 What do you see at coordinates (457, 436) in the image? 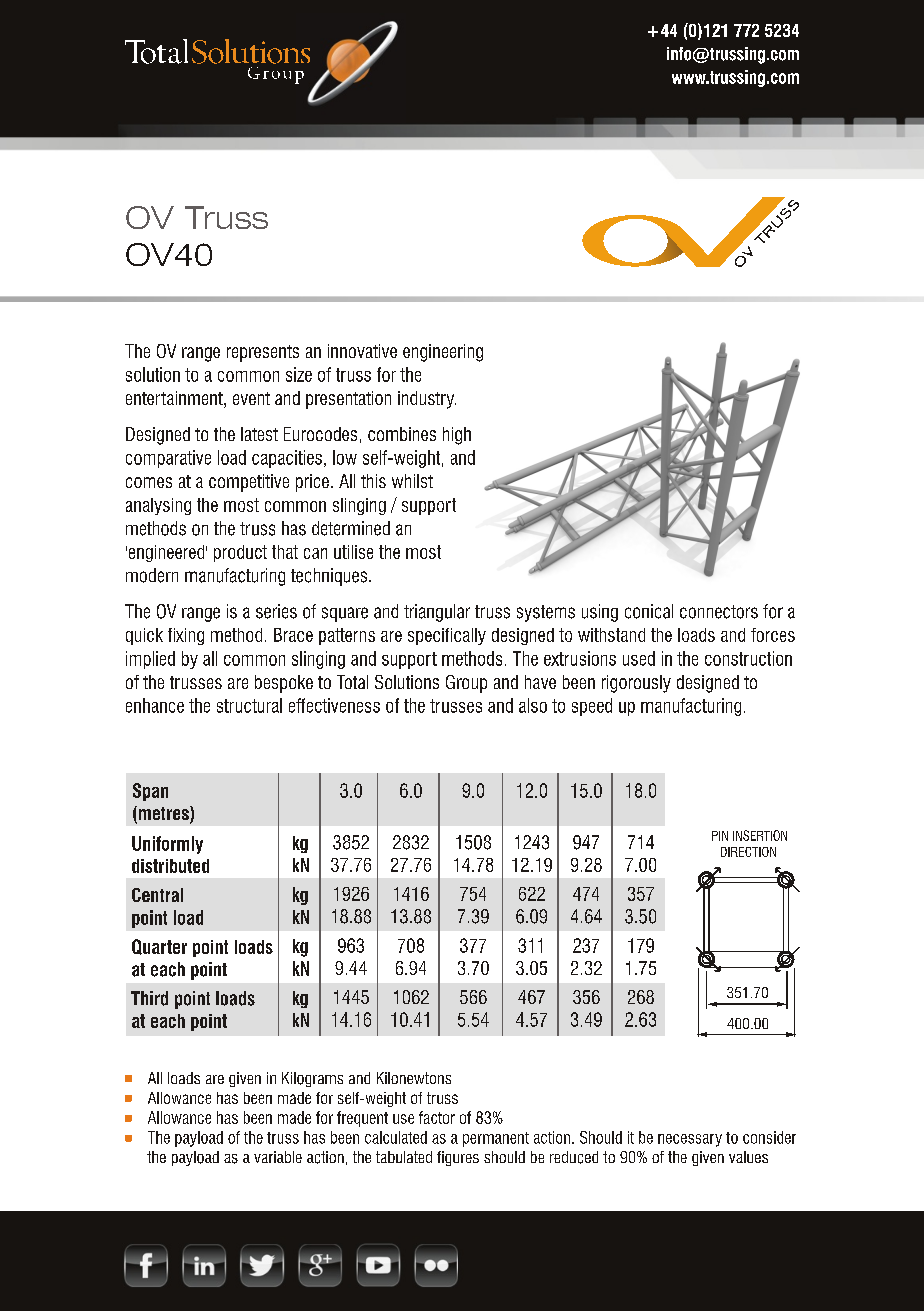
I see `high` at bounding box center [457, 436].
